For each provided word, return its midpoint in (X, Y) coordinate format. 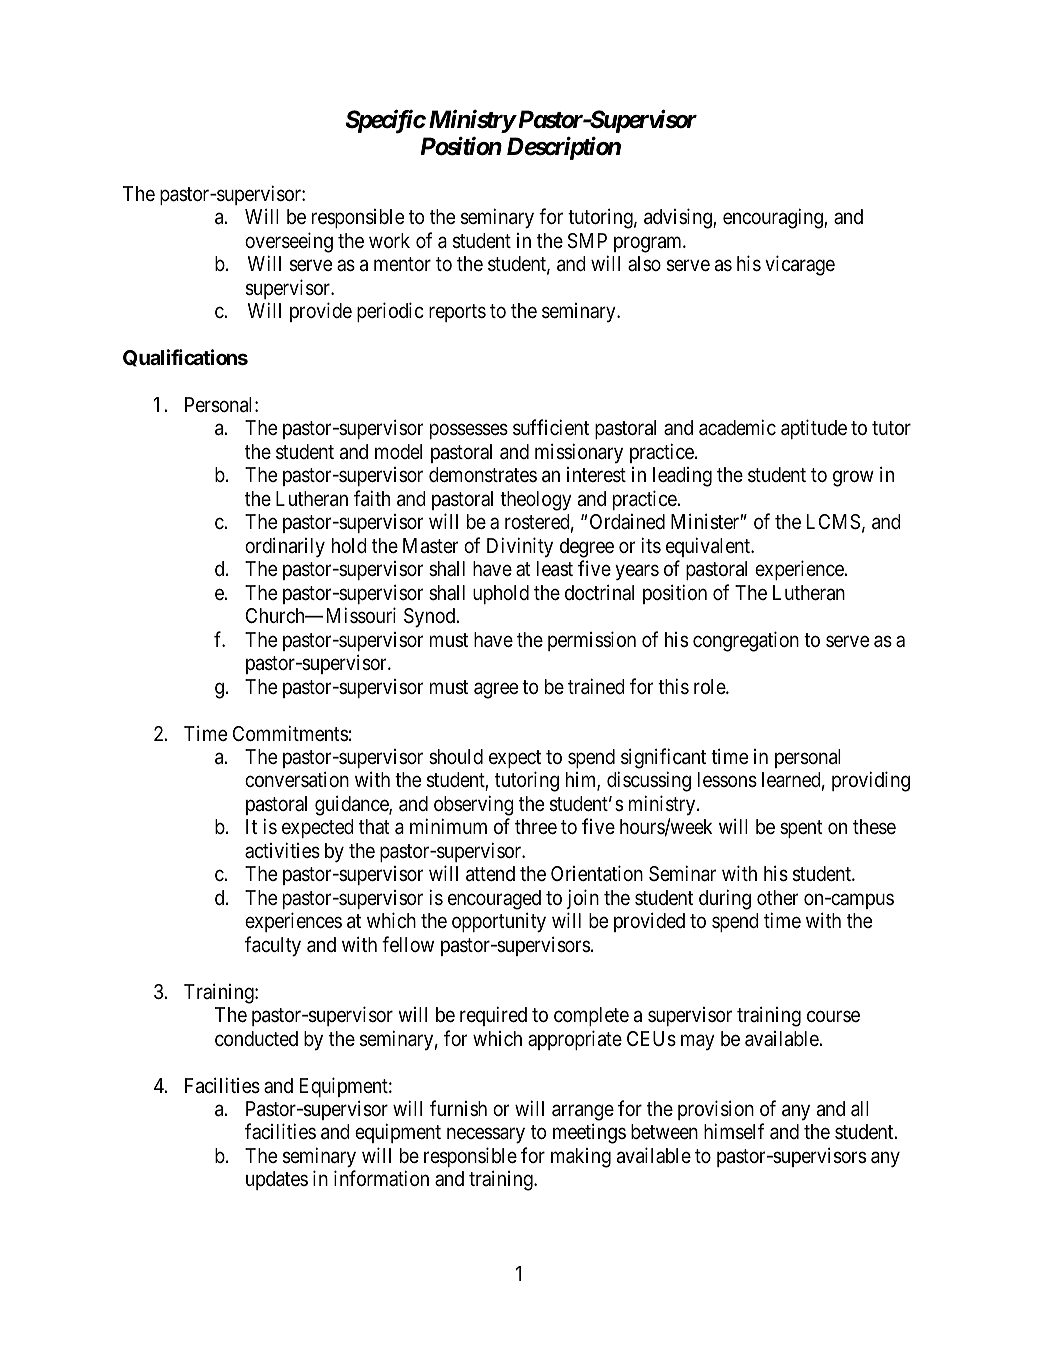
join (583, 899)
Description (564, 148)
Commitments (290, 733)
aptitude (814, 429)
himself (734, 1131)
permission (592, 641)
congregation (746, 641)
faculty (273, 946)
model (398, 451)
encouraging (774, 218)
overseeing (289, 242)
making (581, 1158)
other (777, 897)
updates (277, 1180)
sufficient (551, 427)
